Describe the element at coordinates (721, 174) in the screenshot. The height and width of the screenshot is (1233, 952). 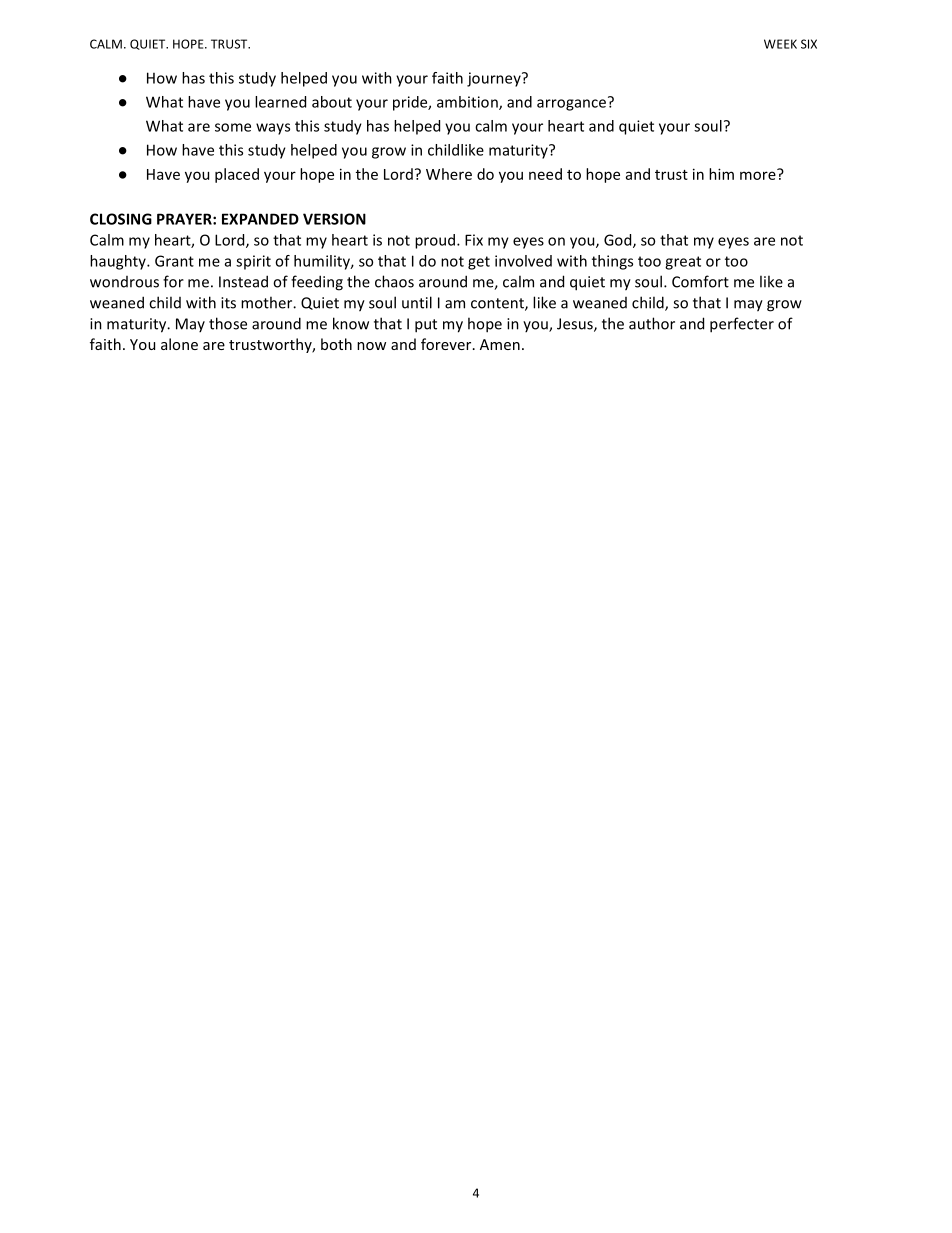
I see `him` at that location.
